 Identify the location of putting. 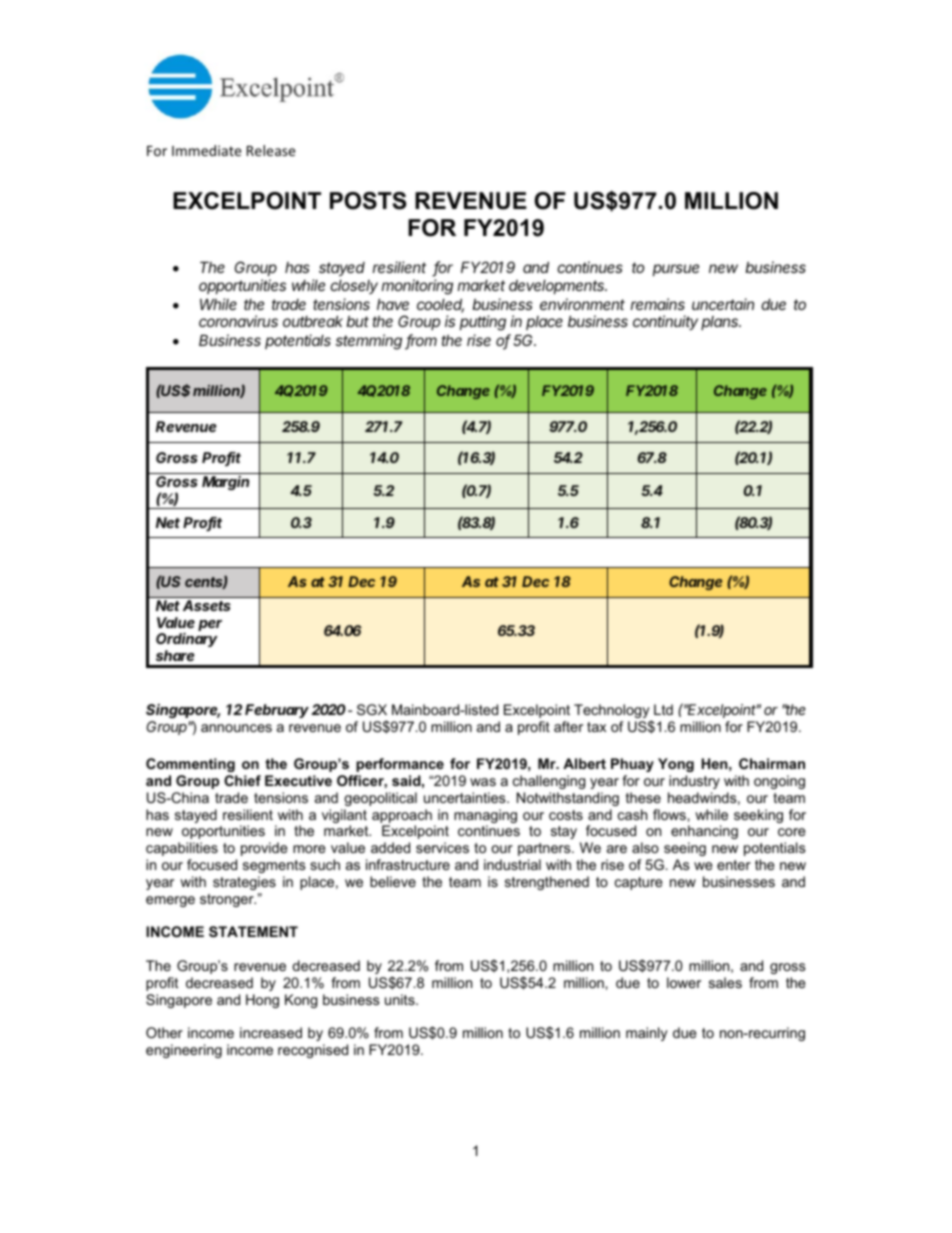
(483, 323).
